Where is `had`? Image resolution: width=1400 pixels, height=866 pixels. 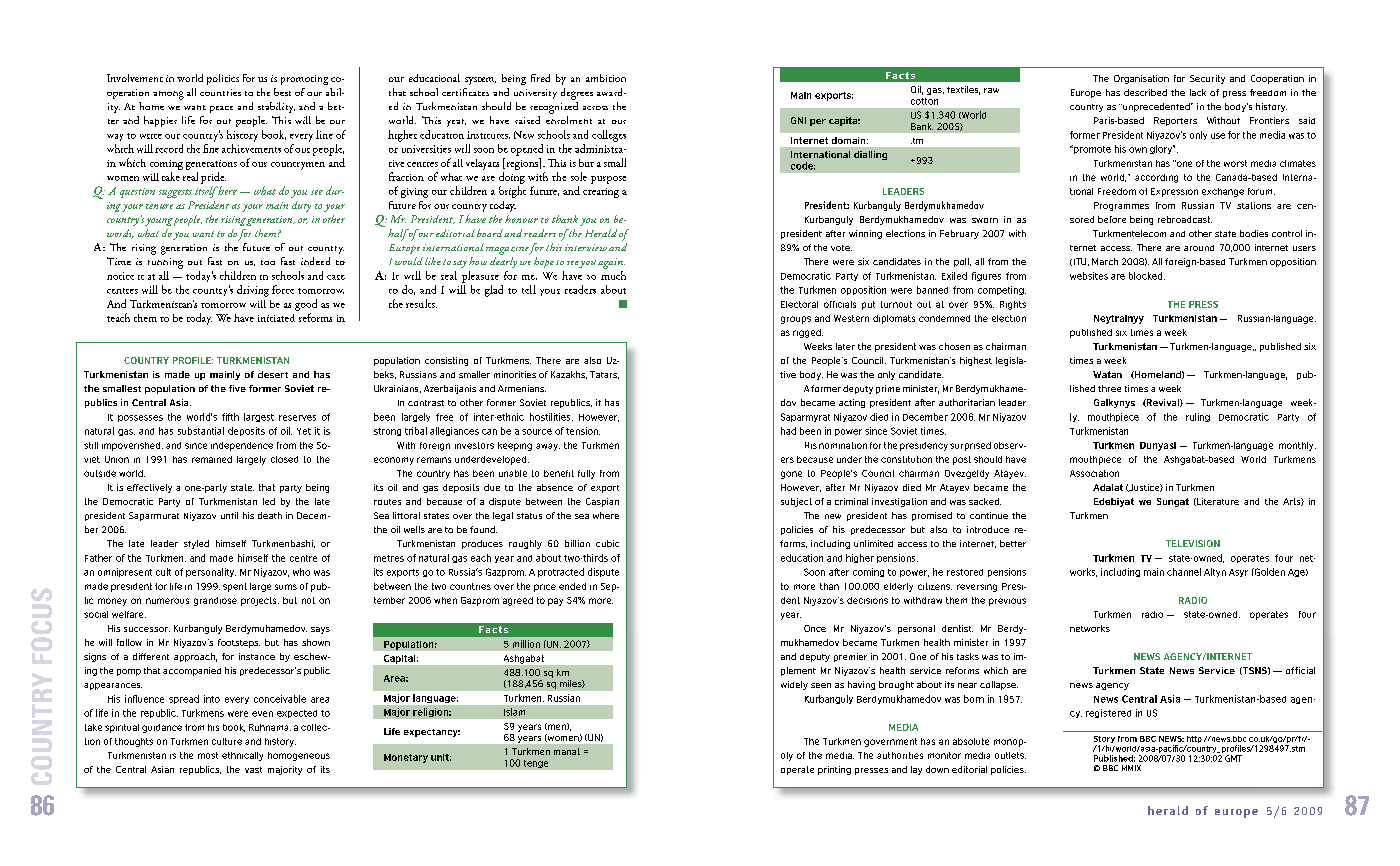 had is located at coordinates (788, 431).
